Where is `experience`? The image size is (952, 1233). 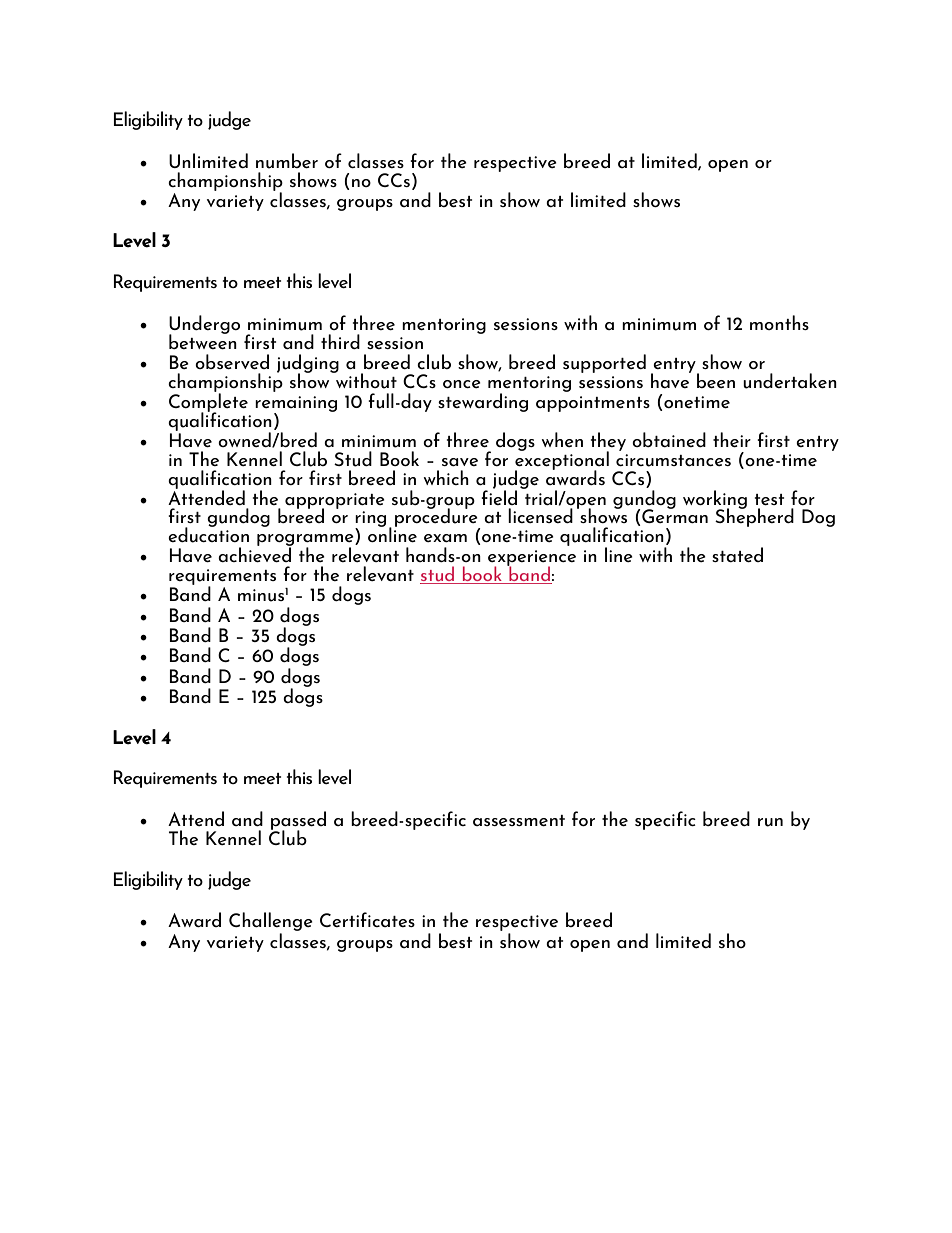 experience is located at coordinates (532, 559).
